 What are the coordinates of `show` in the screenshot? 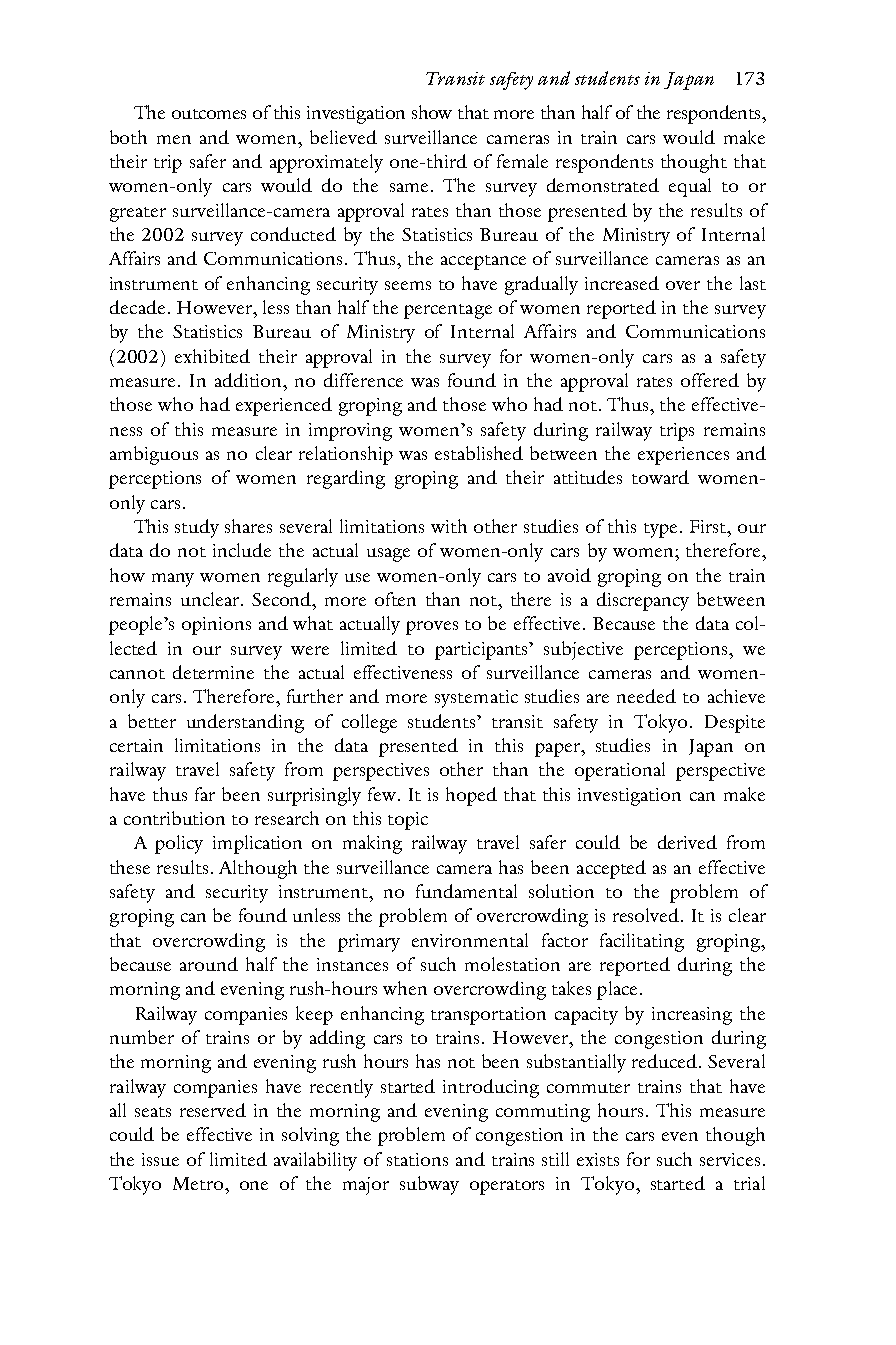 It's located at (432, 112).
